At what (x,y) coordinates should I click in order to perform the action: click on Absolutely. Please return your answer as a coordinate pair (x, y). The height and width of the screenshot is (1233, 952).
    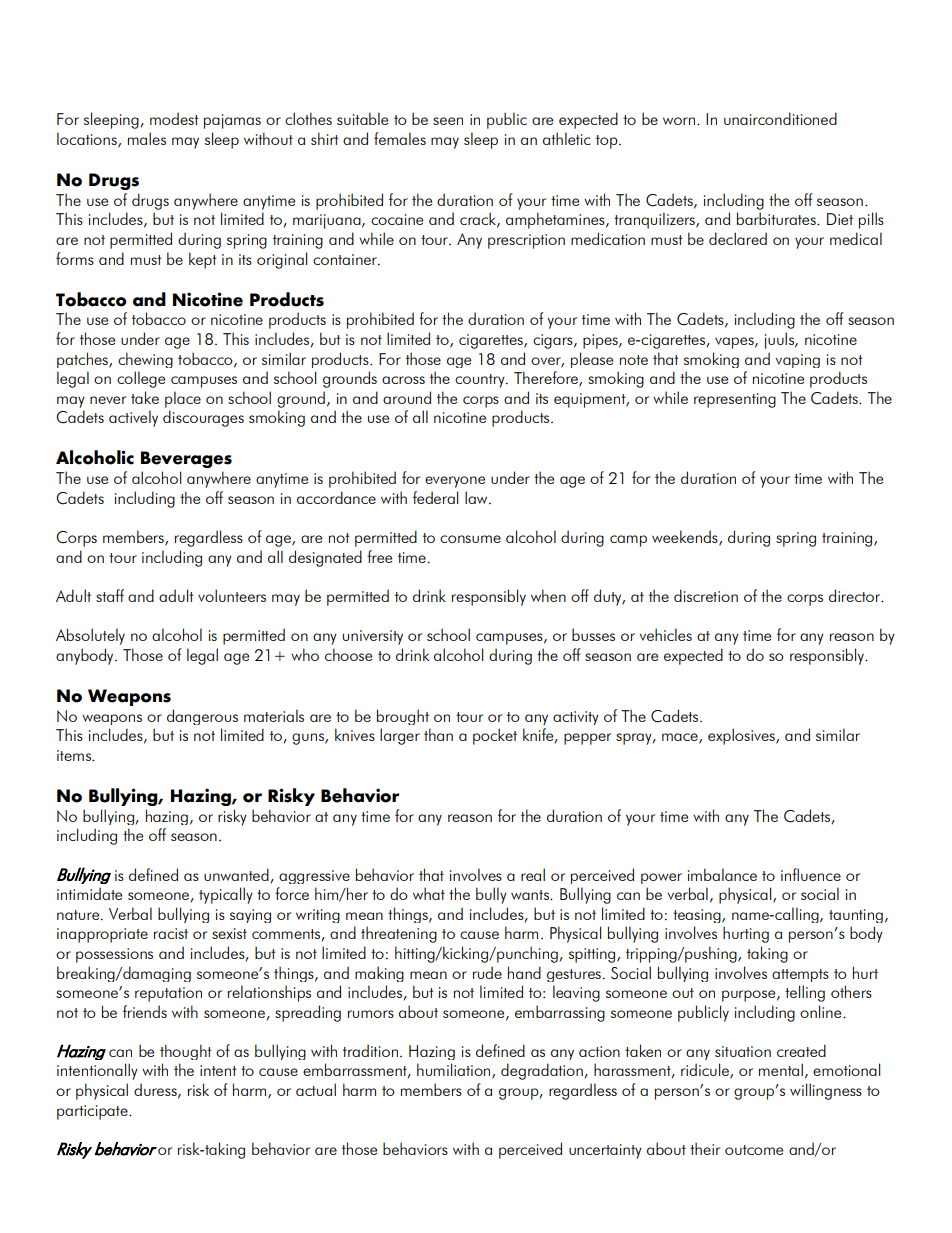
    Looking at the image, I should click on (90, 636).
